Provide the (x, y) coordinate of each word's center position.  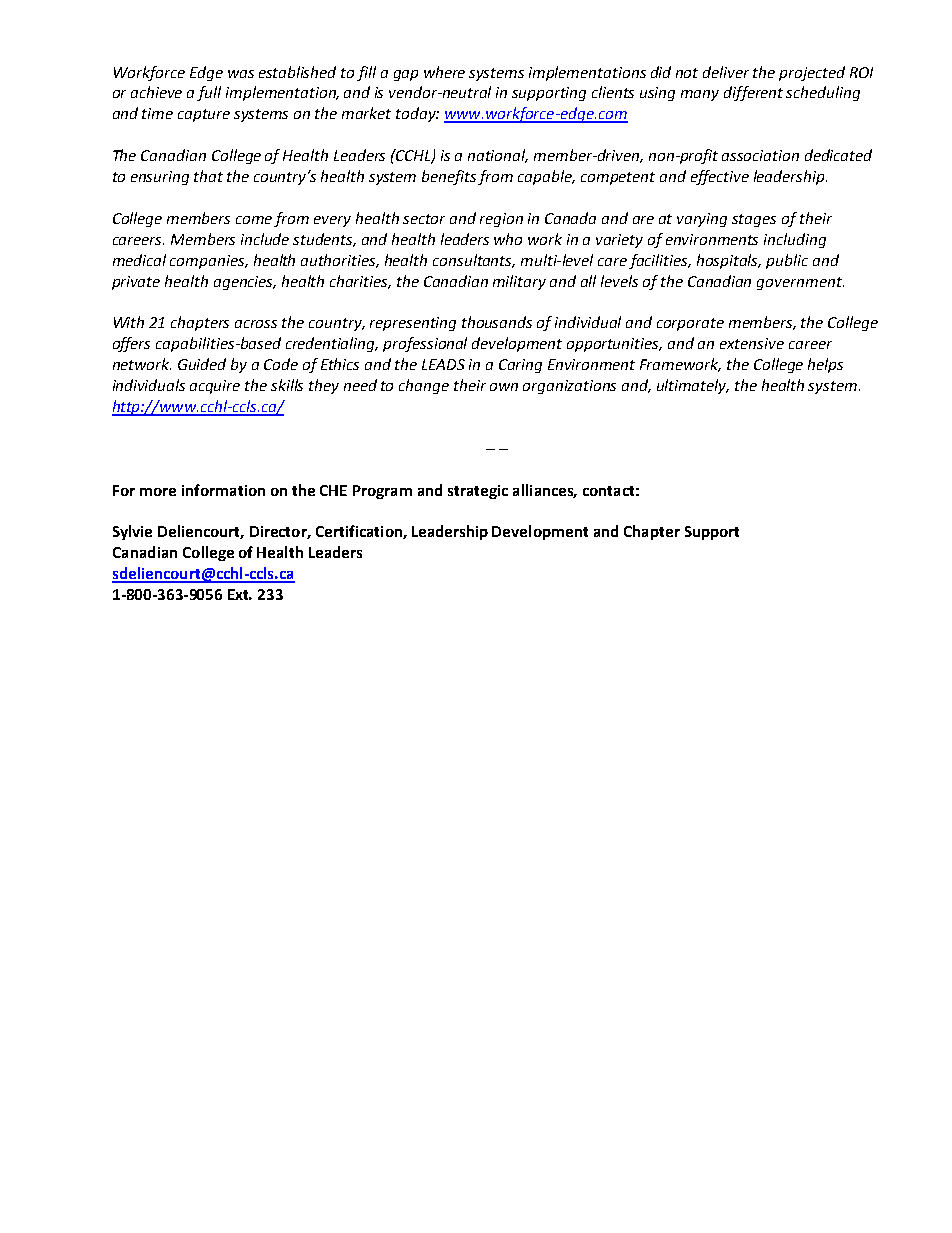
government (800, 283)
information (223, 490)
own (504, 387)
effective (720, 177)
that (208, 176)
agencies (245, 283)
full (209, 93)
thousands (497, 322)
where (444, 72)
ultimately (693, 386)
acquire (215, 387)
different (753, 93)
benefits (450, 177)
